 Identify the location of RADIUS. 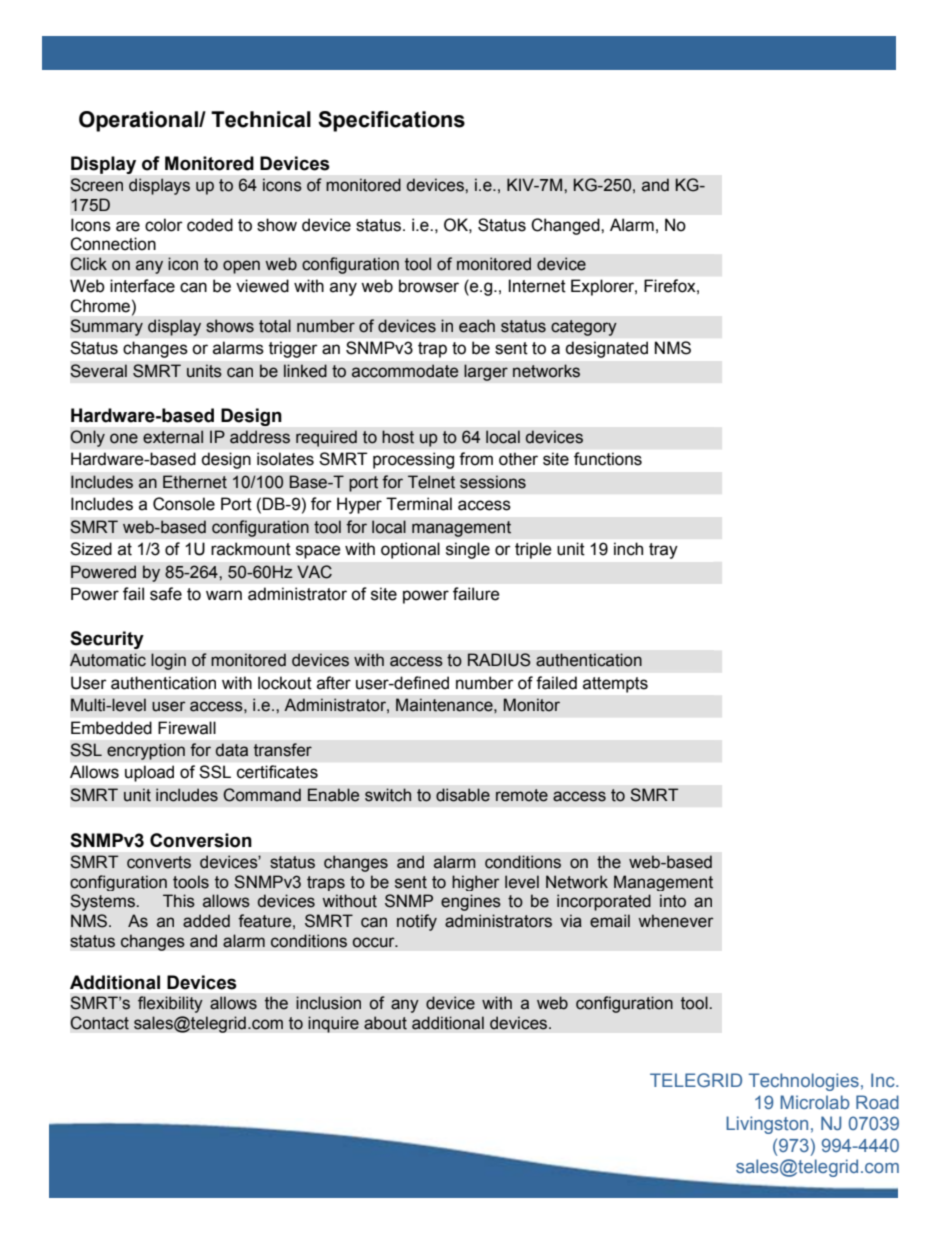
(499, 660).
